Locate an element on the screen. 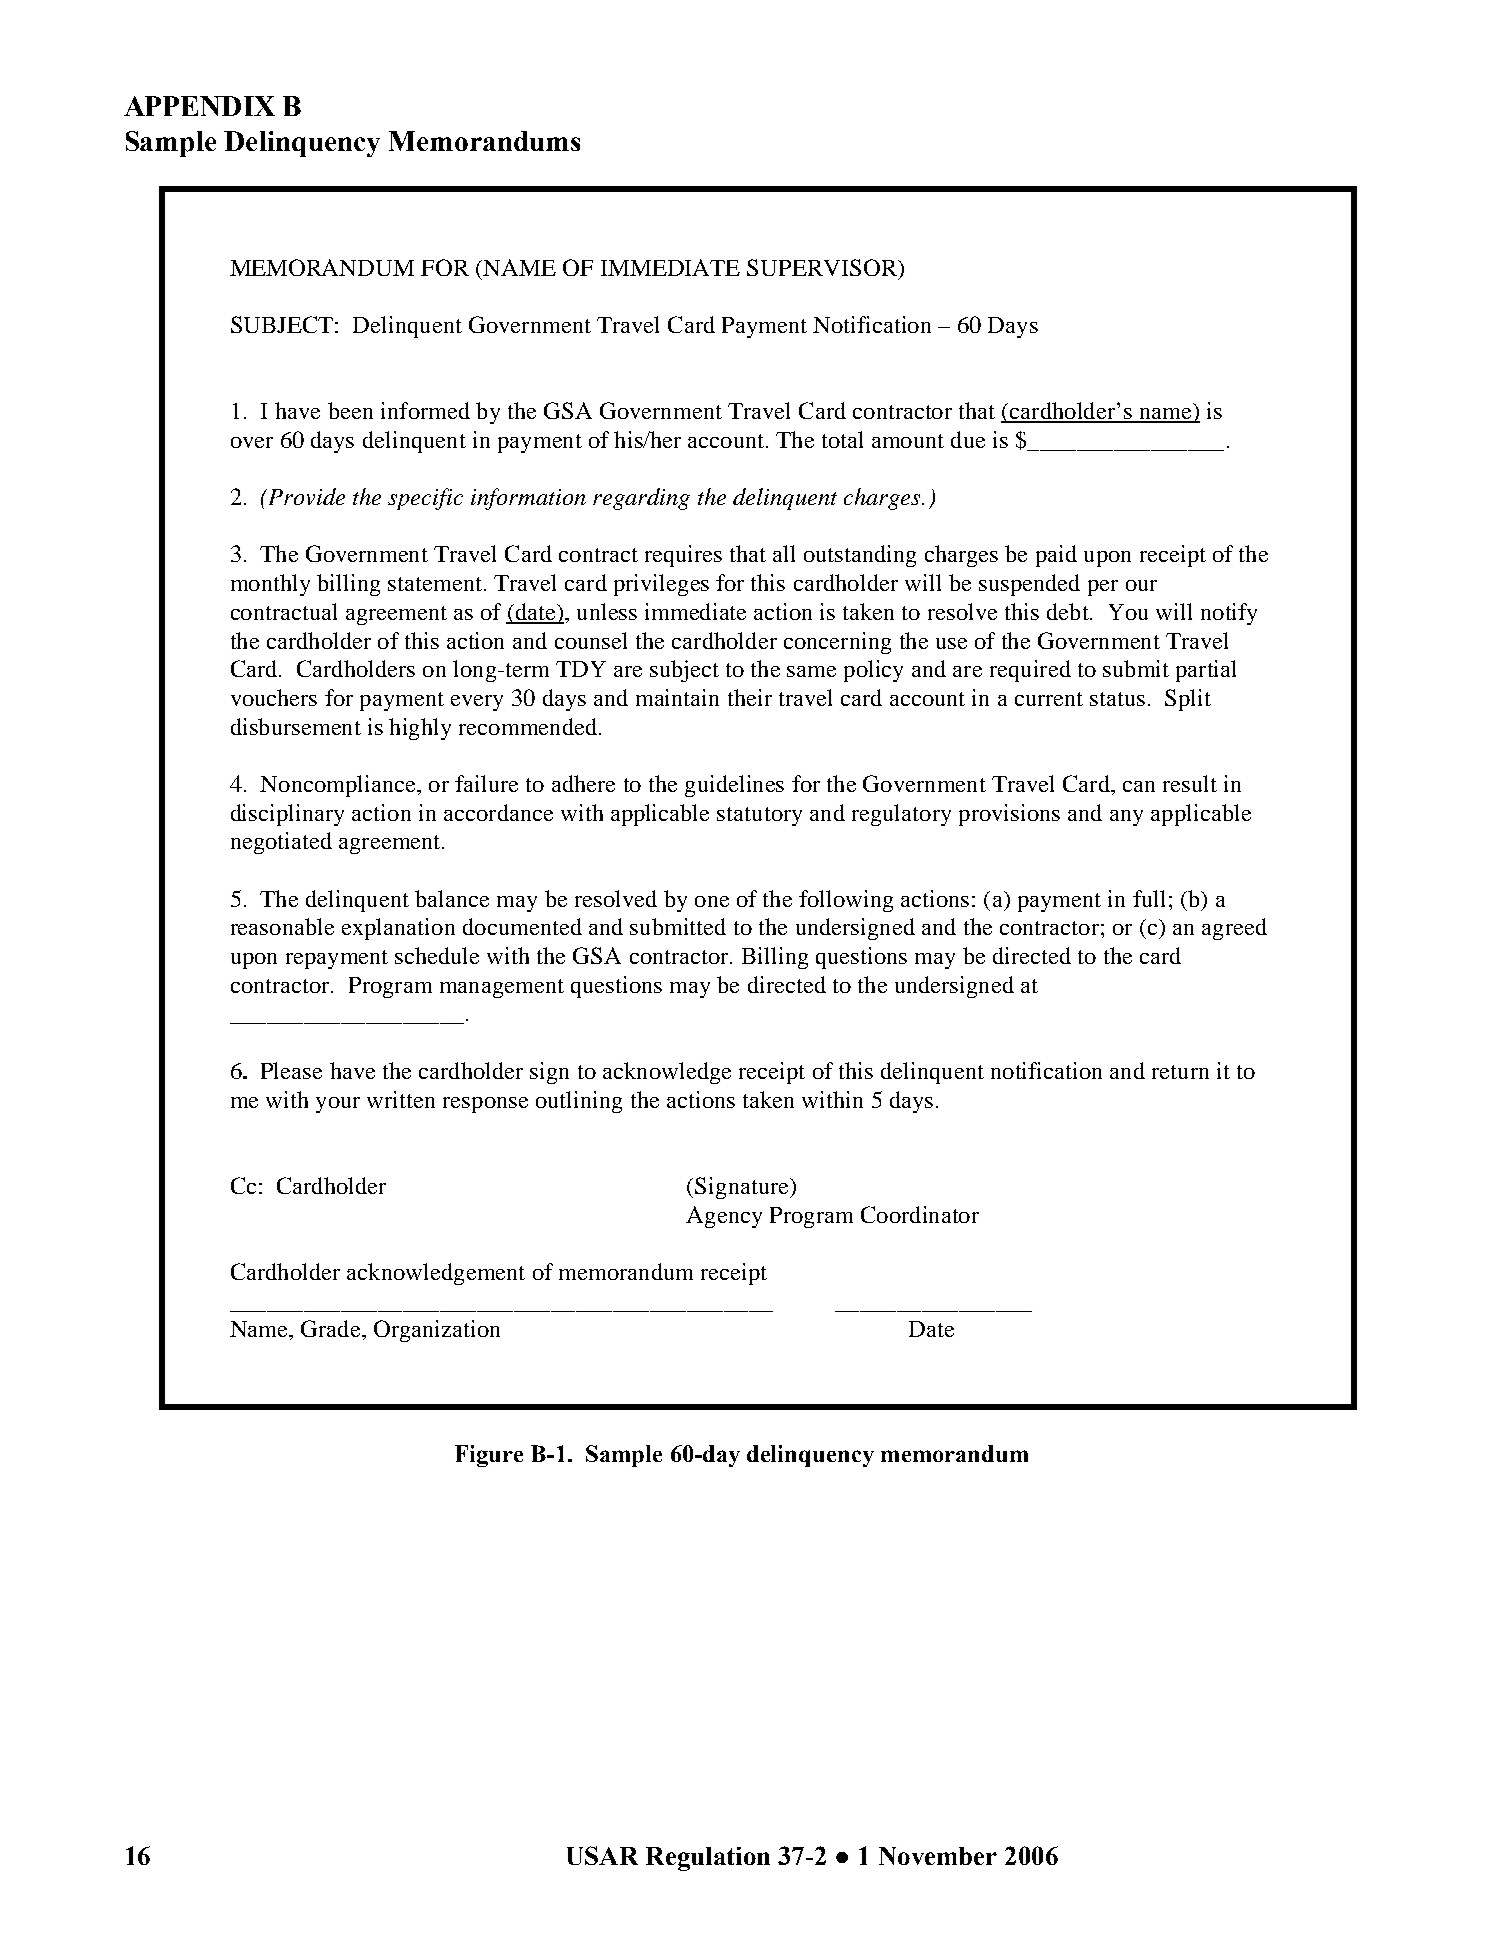 The height and width of the screenshot is (1942, 1501). their is located at coordinates (750, 697).
